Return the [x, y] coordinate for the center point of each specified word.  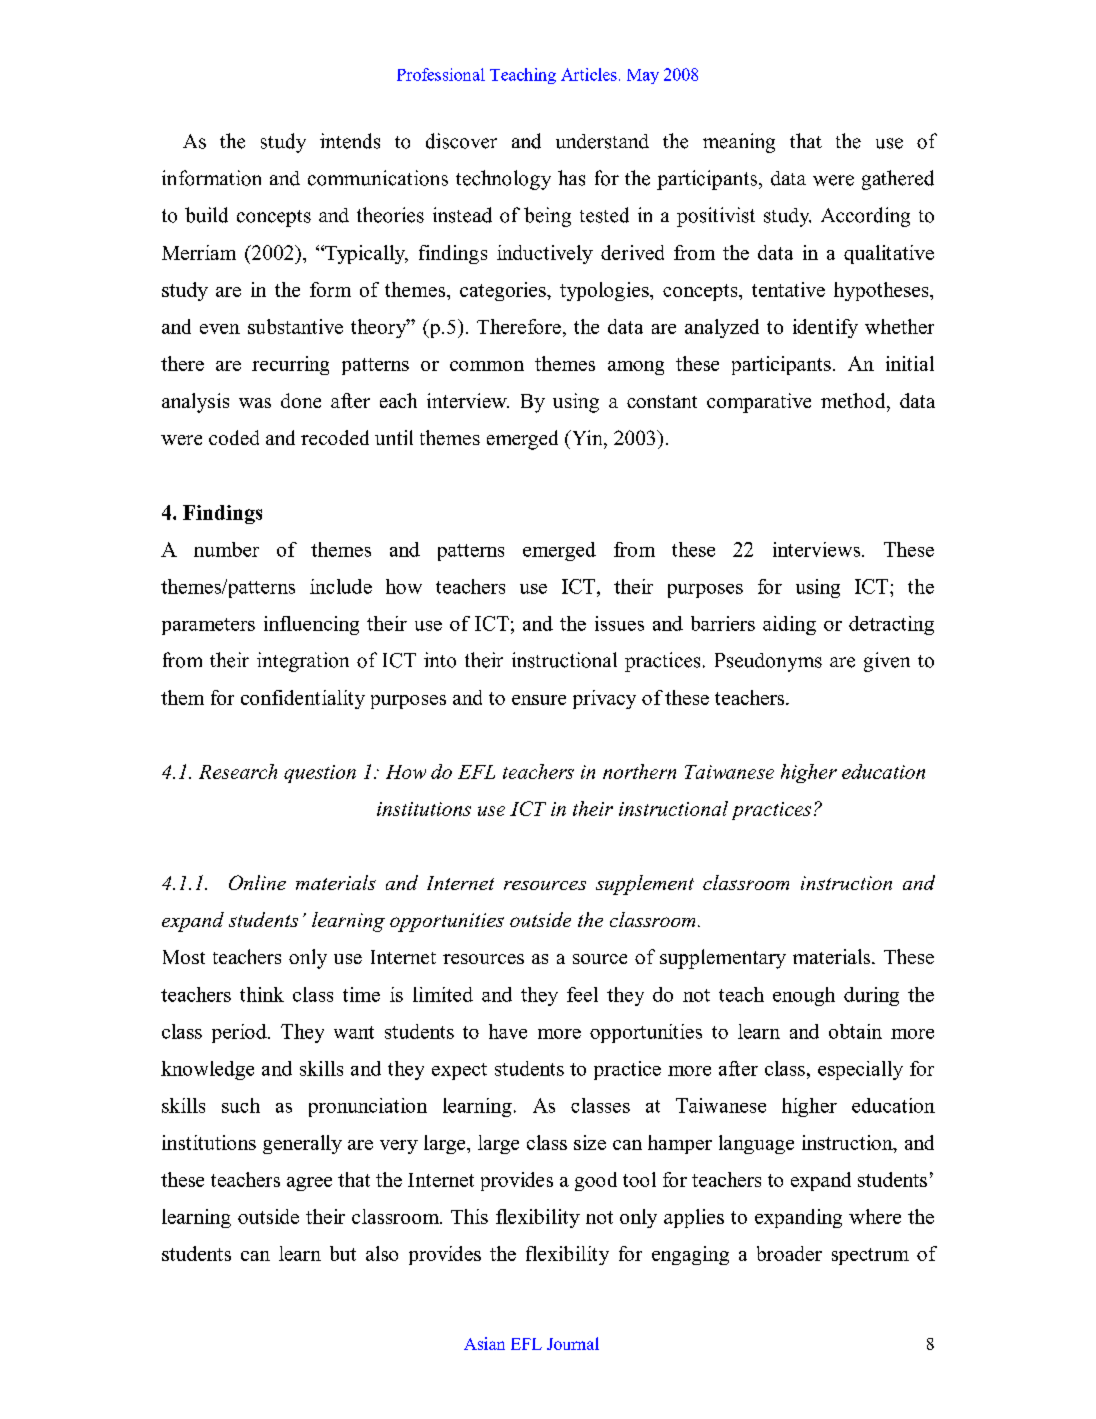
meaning [739, 143]
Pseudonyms [768, 662]
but [343, 1253]
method [854, 400]
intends [350, 141]
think [262, 994]
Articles [589, 74]
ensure [539, 700]
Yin [587, 437]
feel [582, 994]
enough [804, 996]
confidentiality [303, 699]
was [255, 403]
